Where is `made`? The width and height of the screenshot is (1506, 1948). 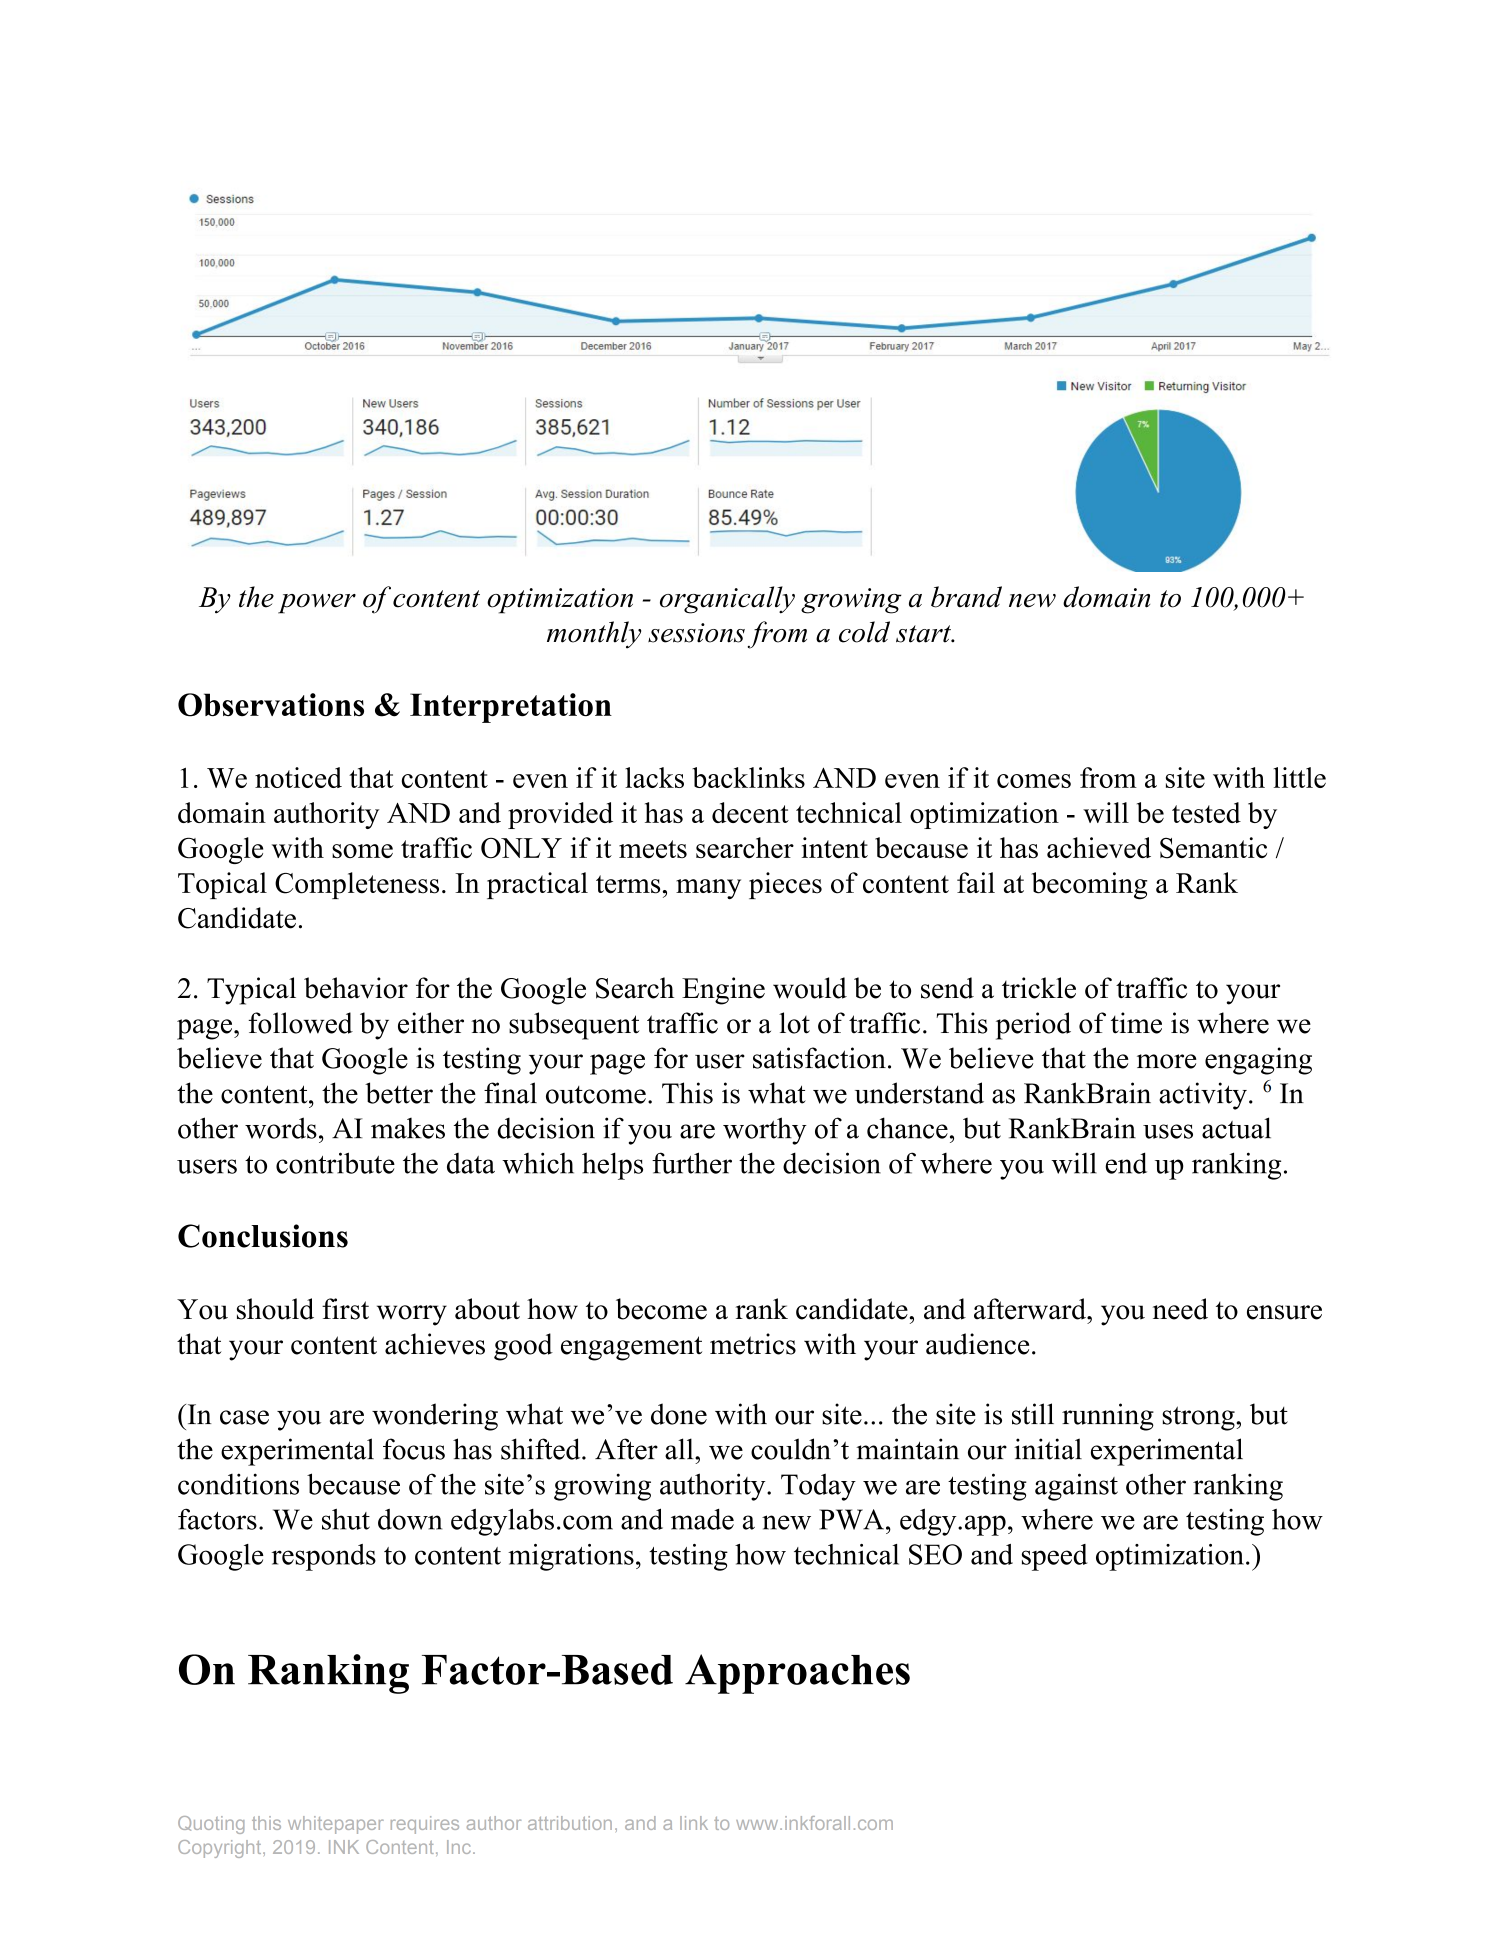
made is located at coordinates (702, 1519).
